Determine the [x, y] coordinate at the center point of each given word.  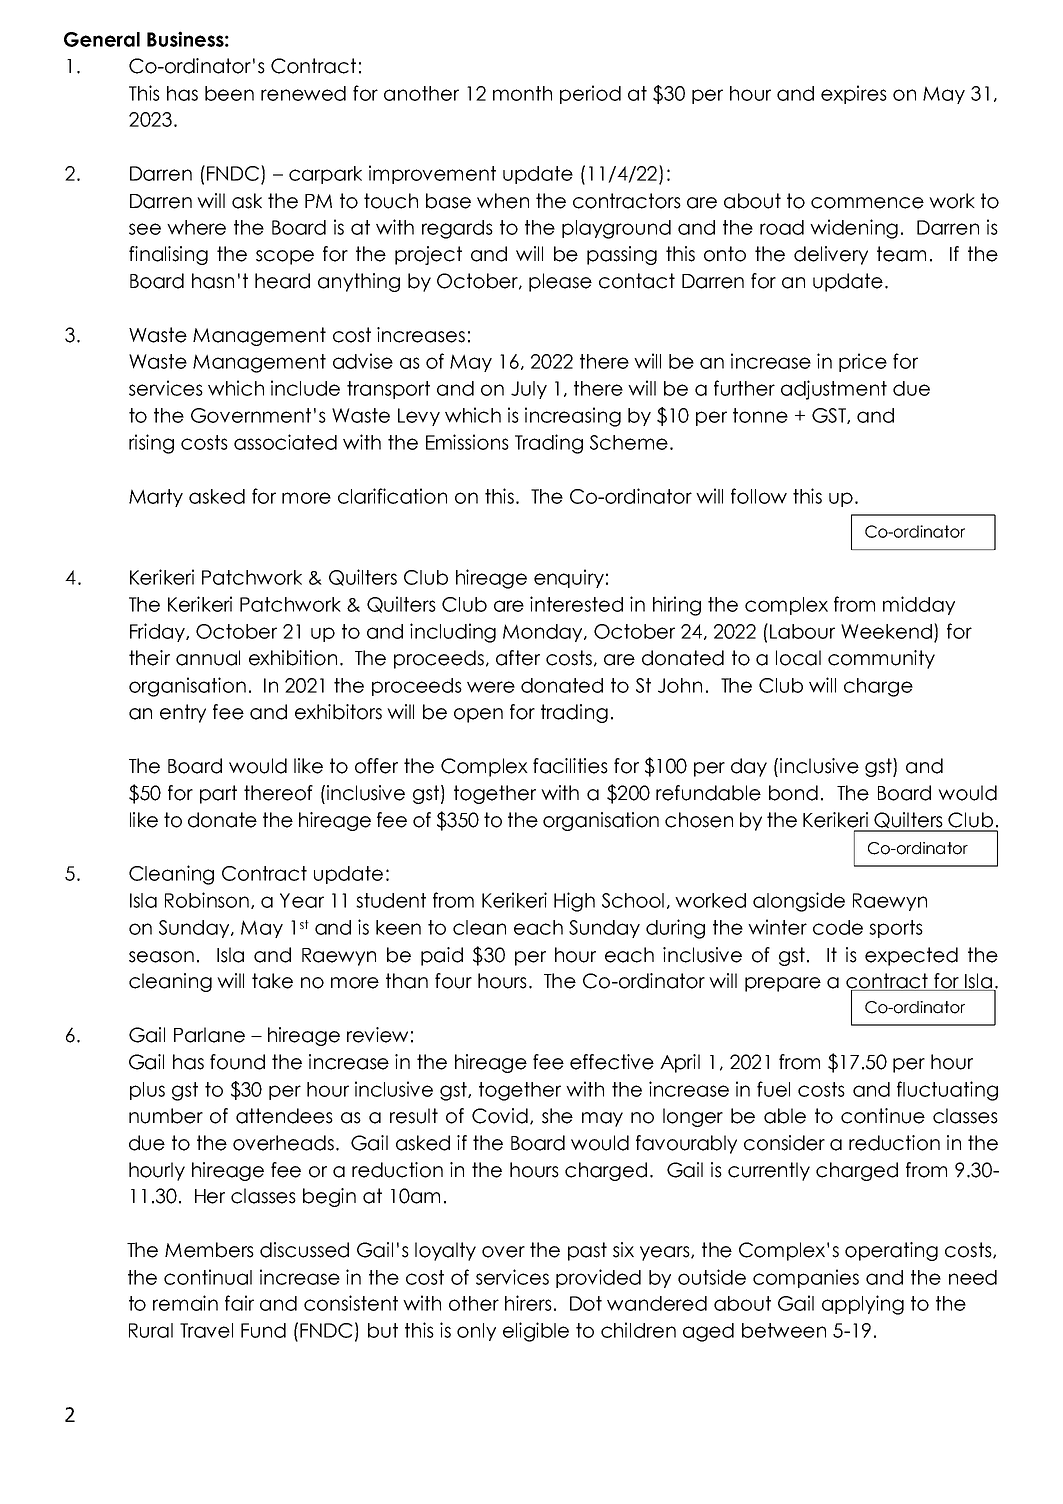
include [305, 388]
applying [863, 1305]
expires [854, 94]
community [881, 659]
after [518, 658]
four [453, 981]
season [161, 957]
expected [911, 956]
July [529, 390]
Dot [586, 1303]
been [229, 93]
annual [208, 658]
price [863, 362]
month [522, 93]
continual [208, 1277]
